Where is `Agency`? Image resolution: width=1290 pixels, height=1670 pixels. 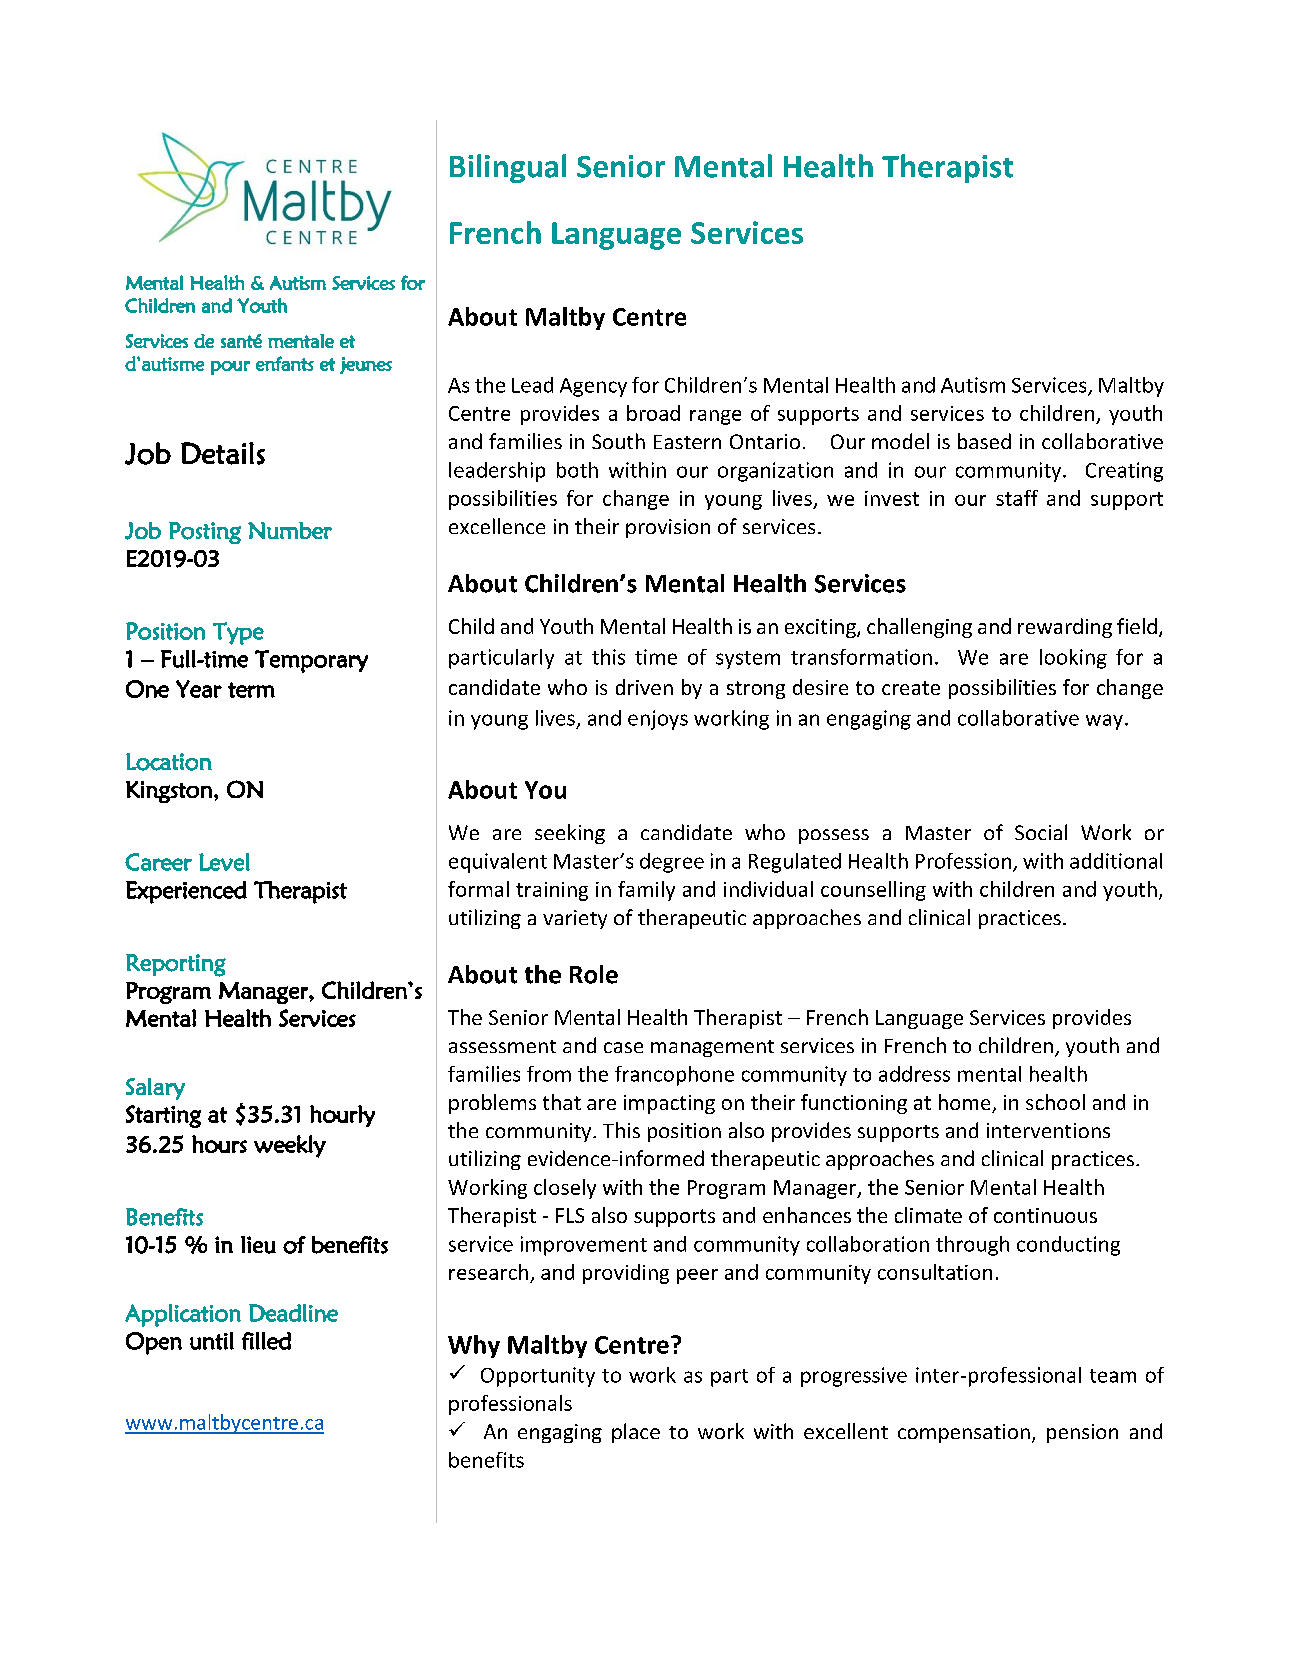
Agency is located at coordinates (593, 387).
